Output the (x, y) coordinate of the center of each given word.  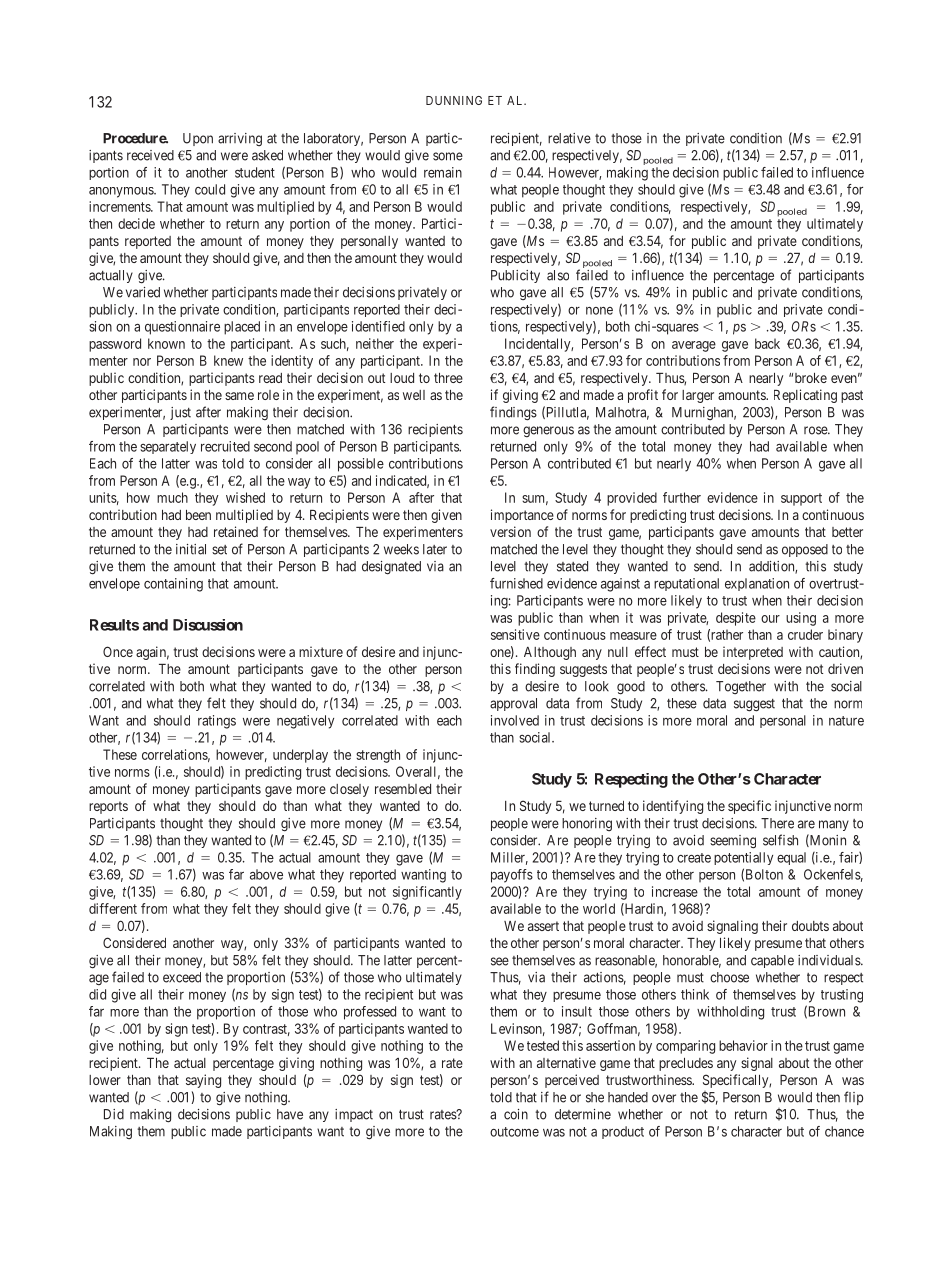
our (770, 619)
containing (173, 585)
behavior (743, 1045)
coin (516, 1114)
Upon (198, 139)
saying (203, 1081)
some (448, 156)
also (558, 275)
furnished (516, 583)
